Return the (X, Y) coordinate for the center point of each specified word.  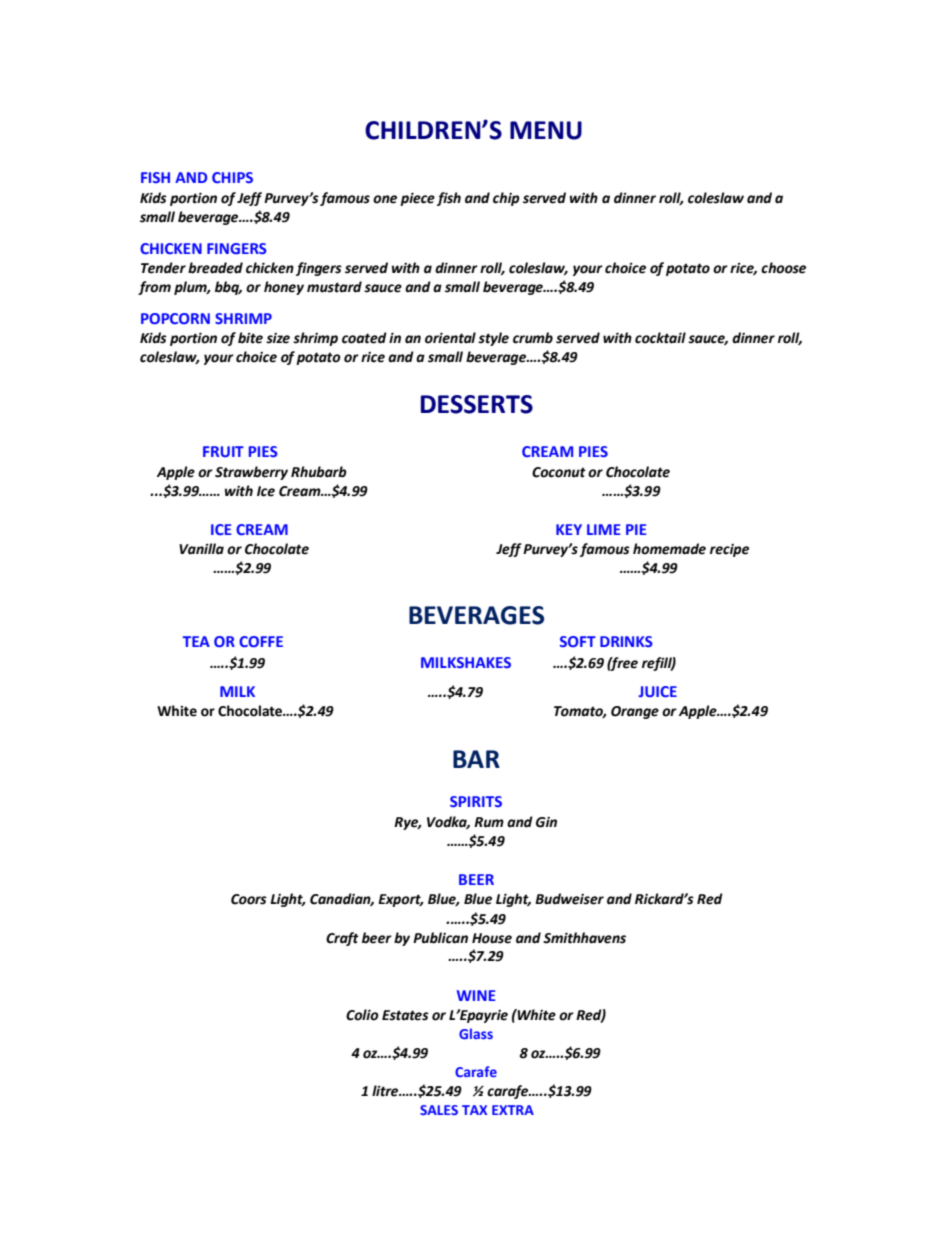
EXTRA (513, 1110)
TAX (474, 1110)
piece (417, 199)
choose (783, 268)
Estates (405, 1015)
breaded (215, 268)
